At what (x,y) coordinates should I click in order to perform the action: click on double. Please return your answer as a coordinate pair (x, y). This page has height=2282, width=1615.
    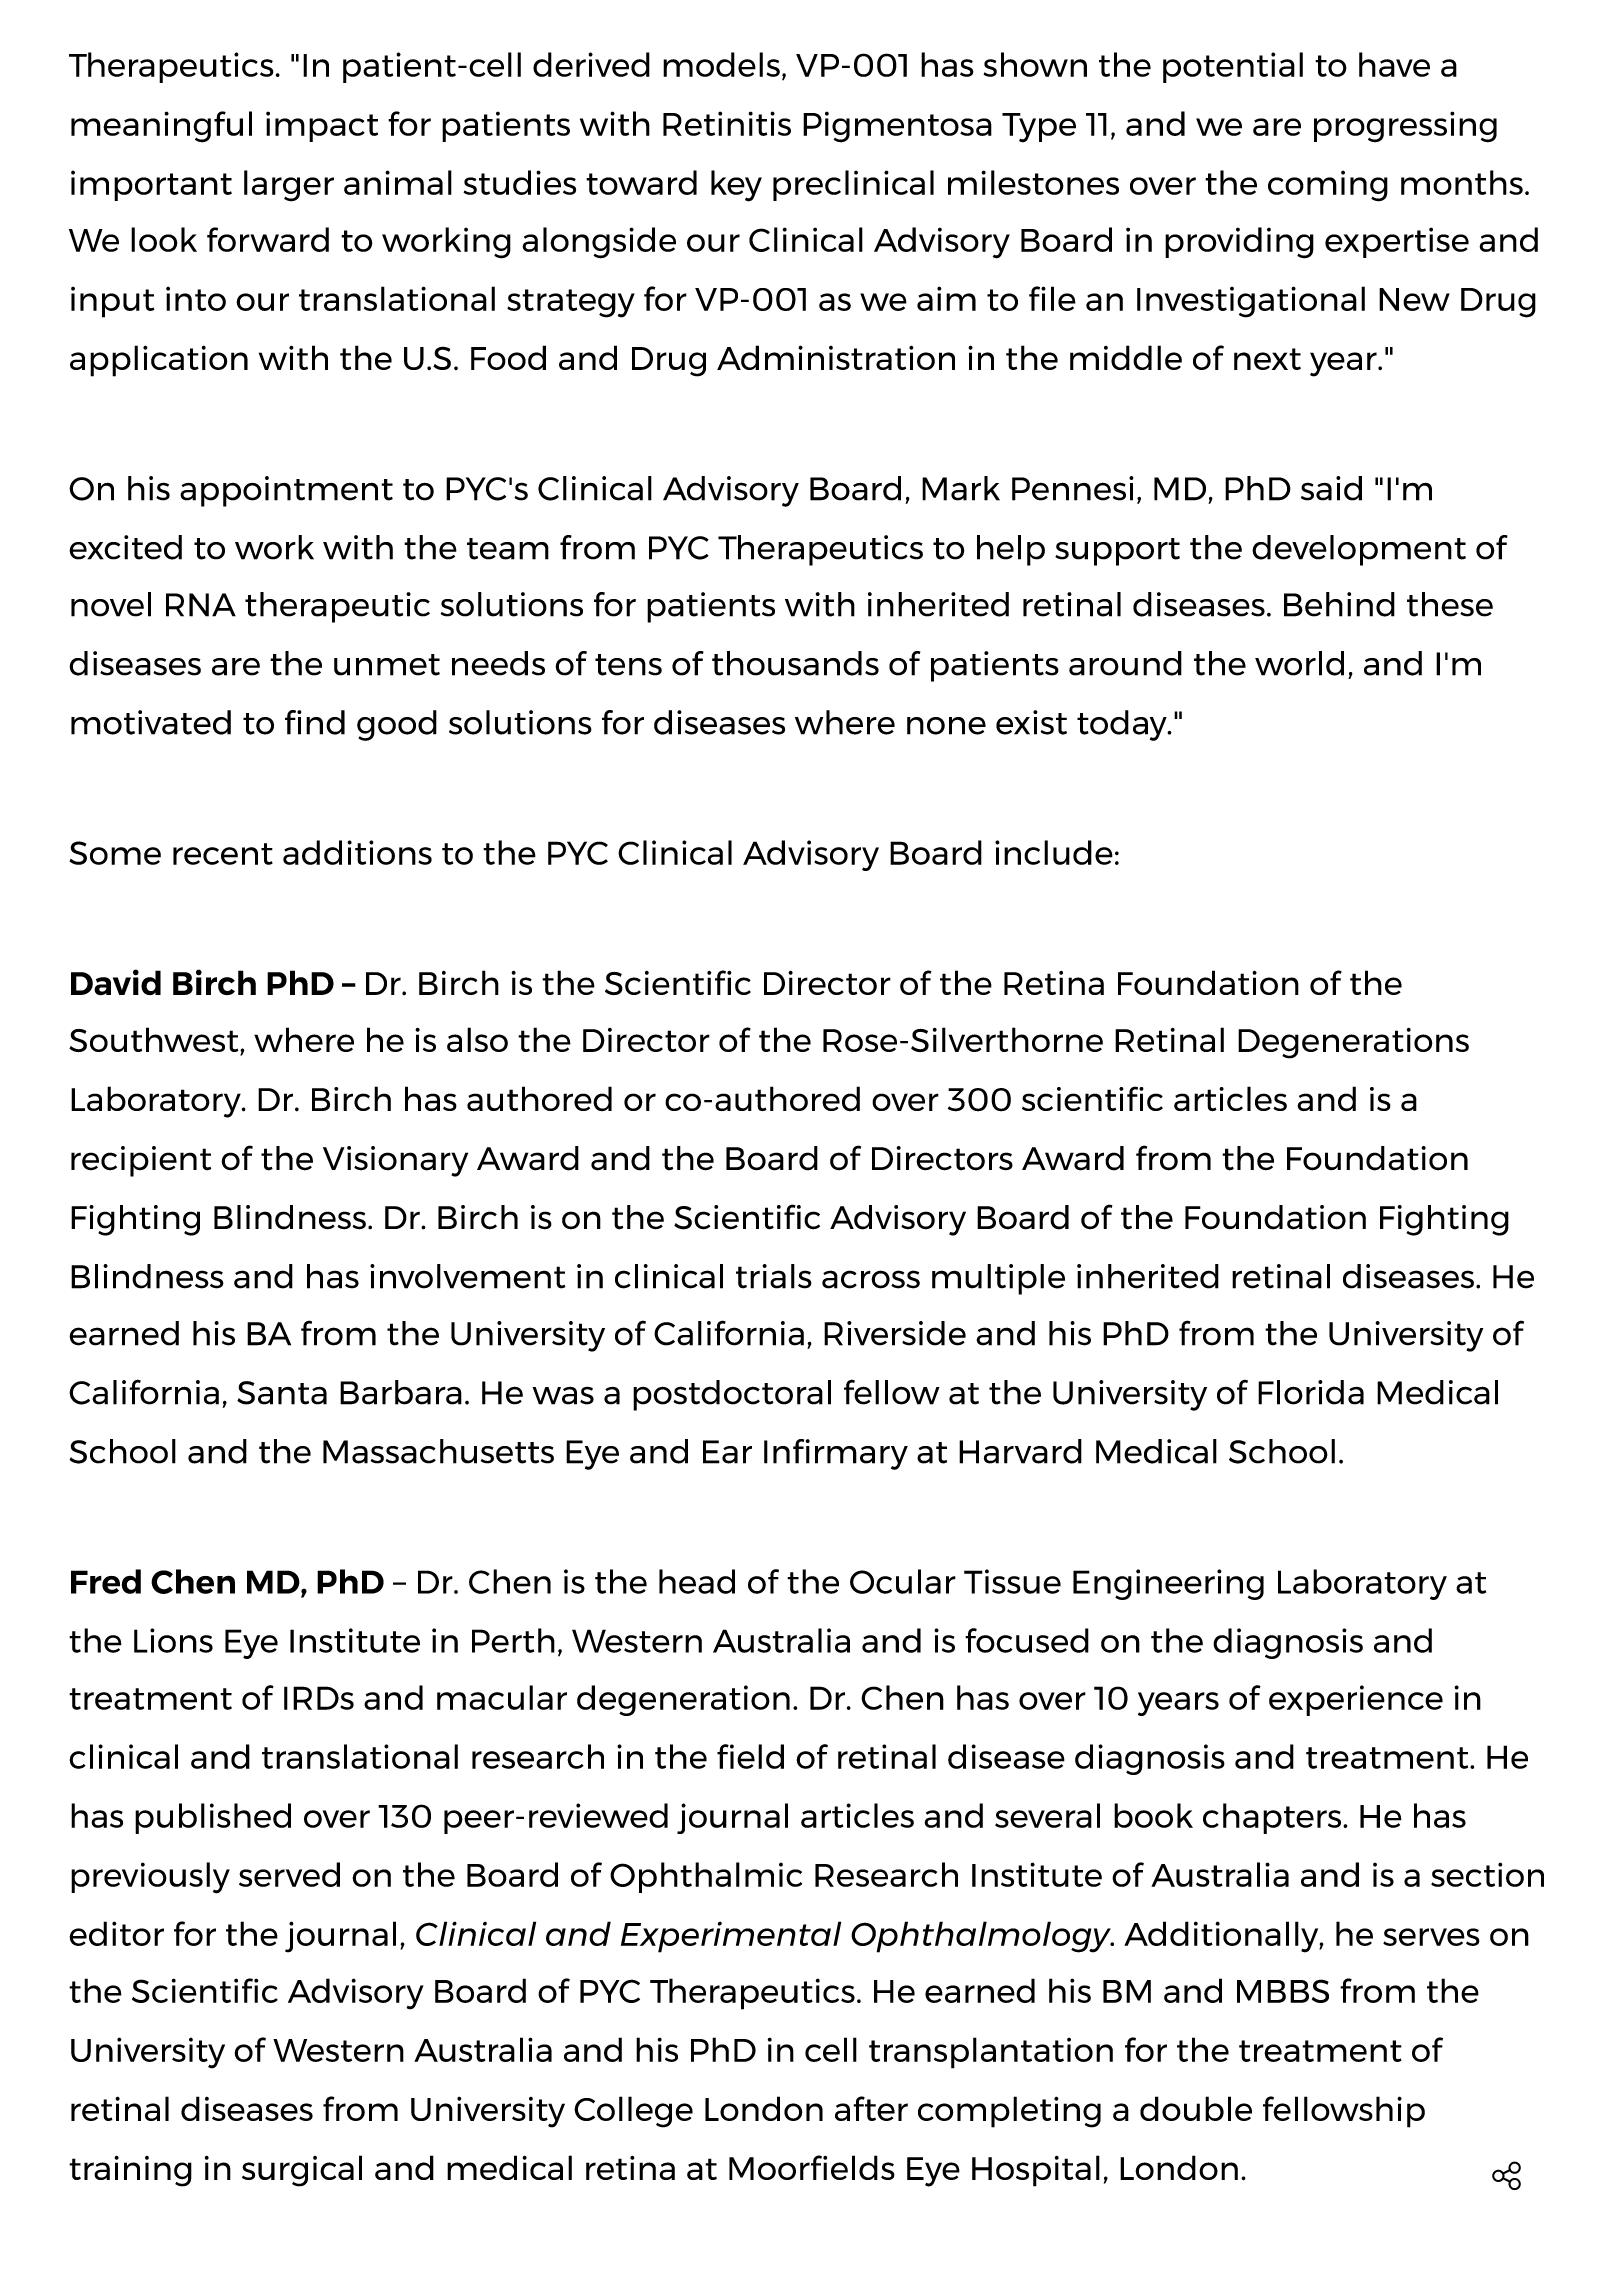
    Looking at the image, I should click on (1196, 2108).
